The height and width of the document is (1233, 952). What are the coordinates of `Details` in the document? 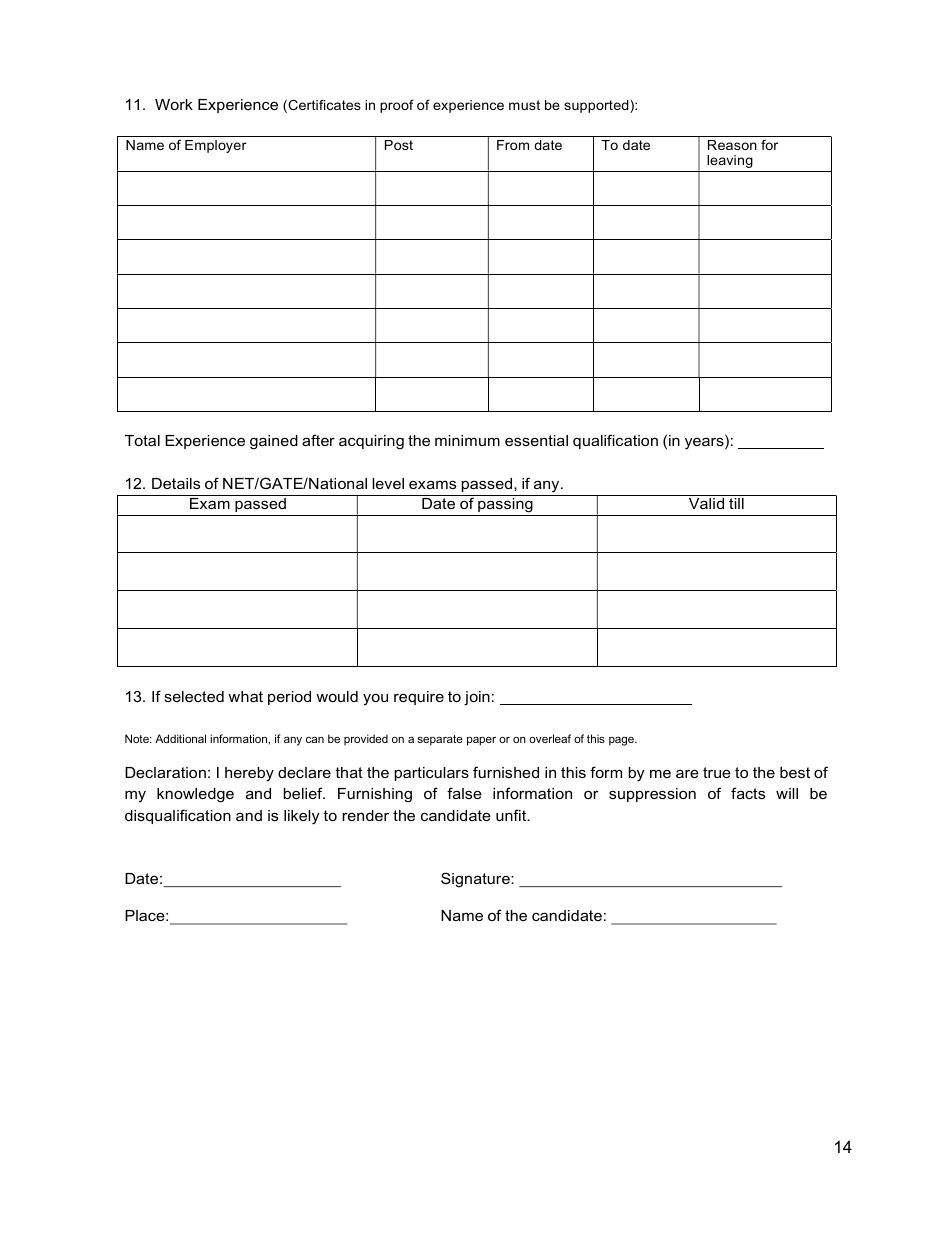 It's located at (176, 483).
